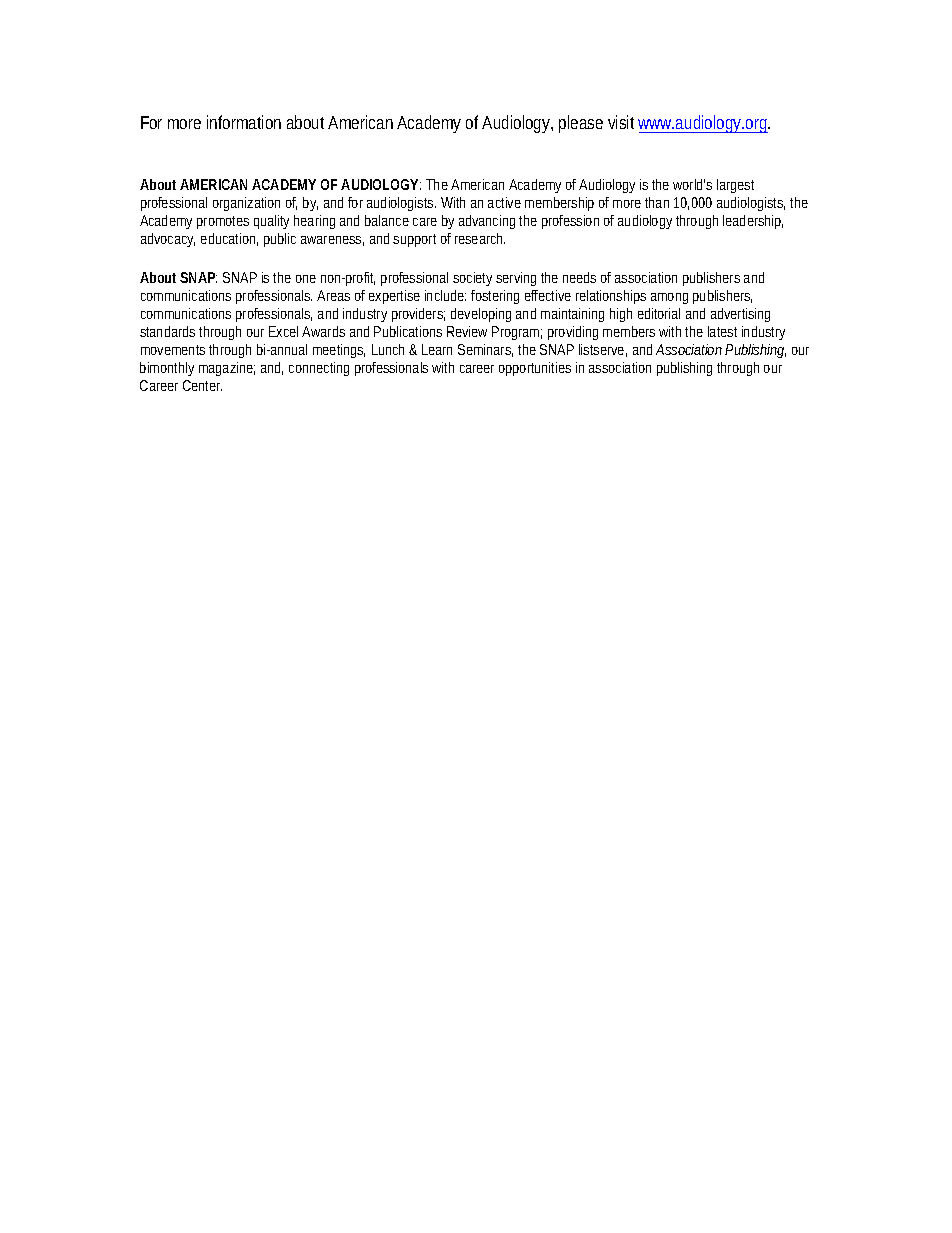  Describe the element at coordinates (621, 122) in the screenshot. I see `visit` at that location.
